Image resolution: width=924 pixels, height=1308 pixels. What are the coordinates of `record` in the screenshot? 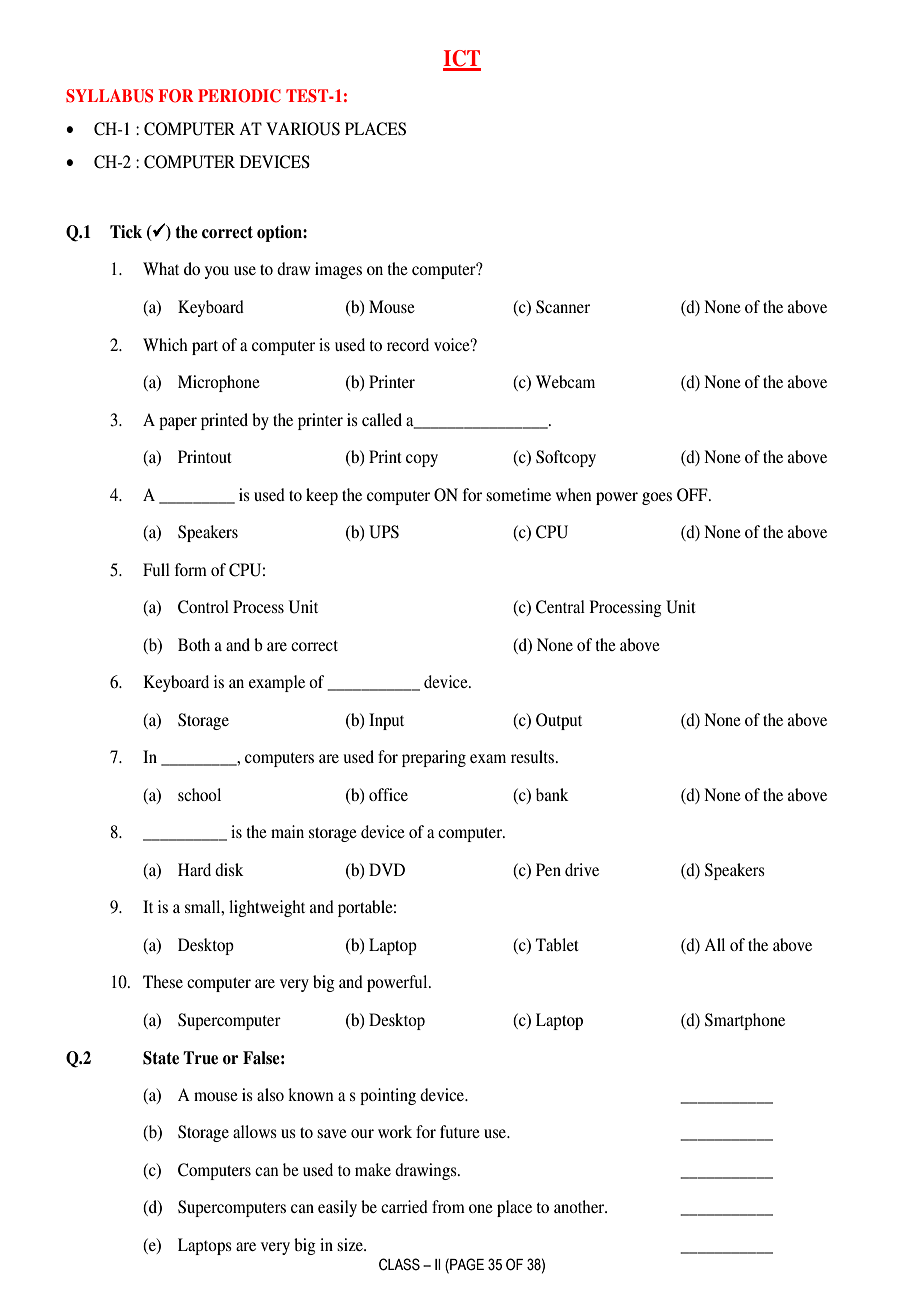 It's located at (408, 344).
